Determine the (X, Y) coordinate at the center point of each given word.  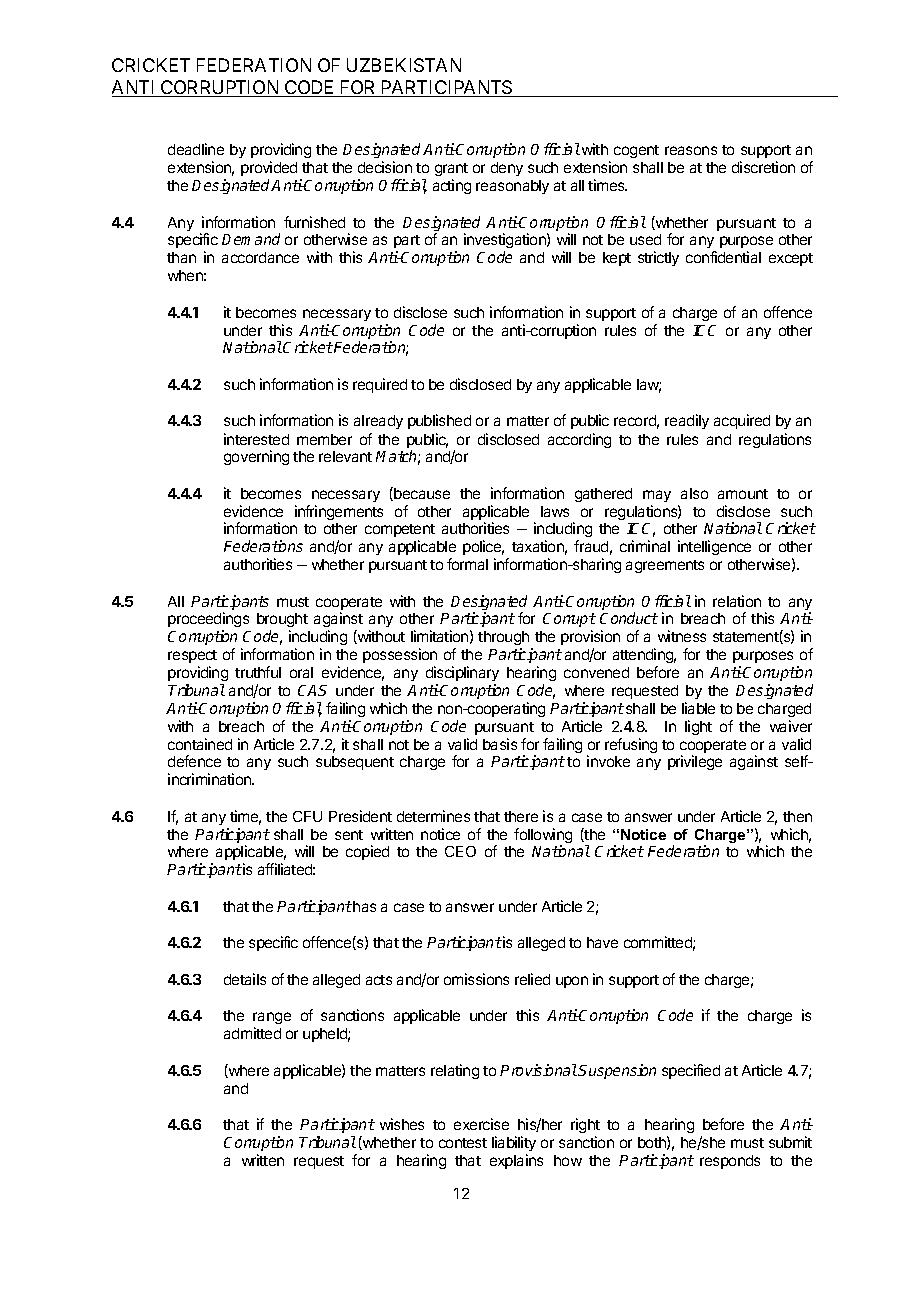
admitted (252, 1033)
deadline (196, 149)
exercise (481, 1124)
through (505, 640)
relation (737, 601)
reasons (691, 150)
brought (282, 622)
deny (507, 169)
